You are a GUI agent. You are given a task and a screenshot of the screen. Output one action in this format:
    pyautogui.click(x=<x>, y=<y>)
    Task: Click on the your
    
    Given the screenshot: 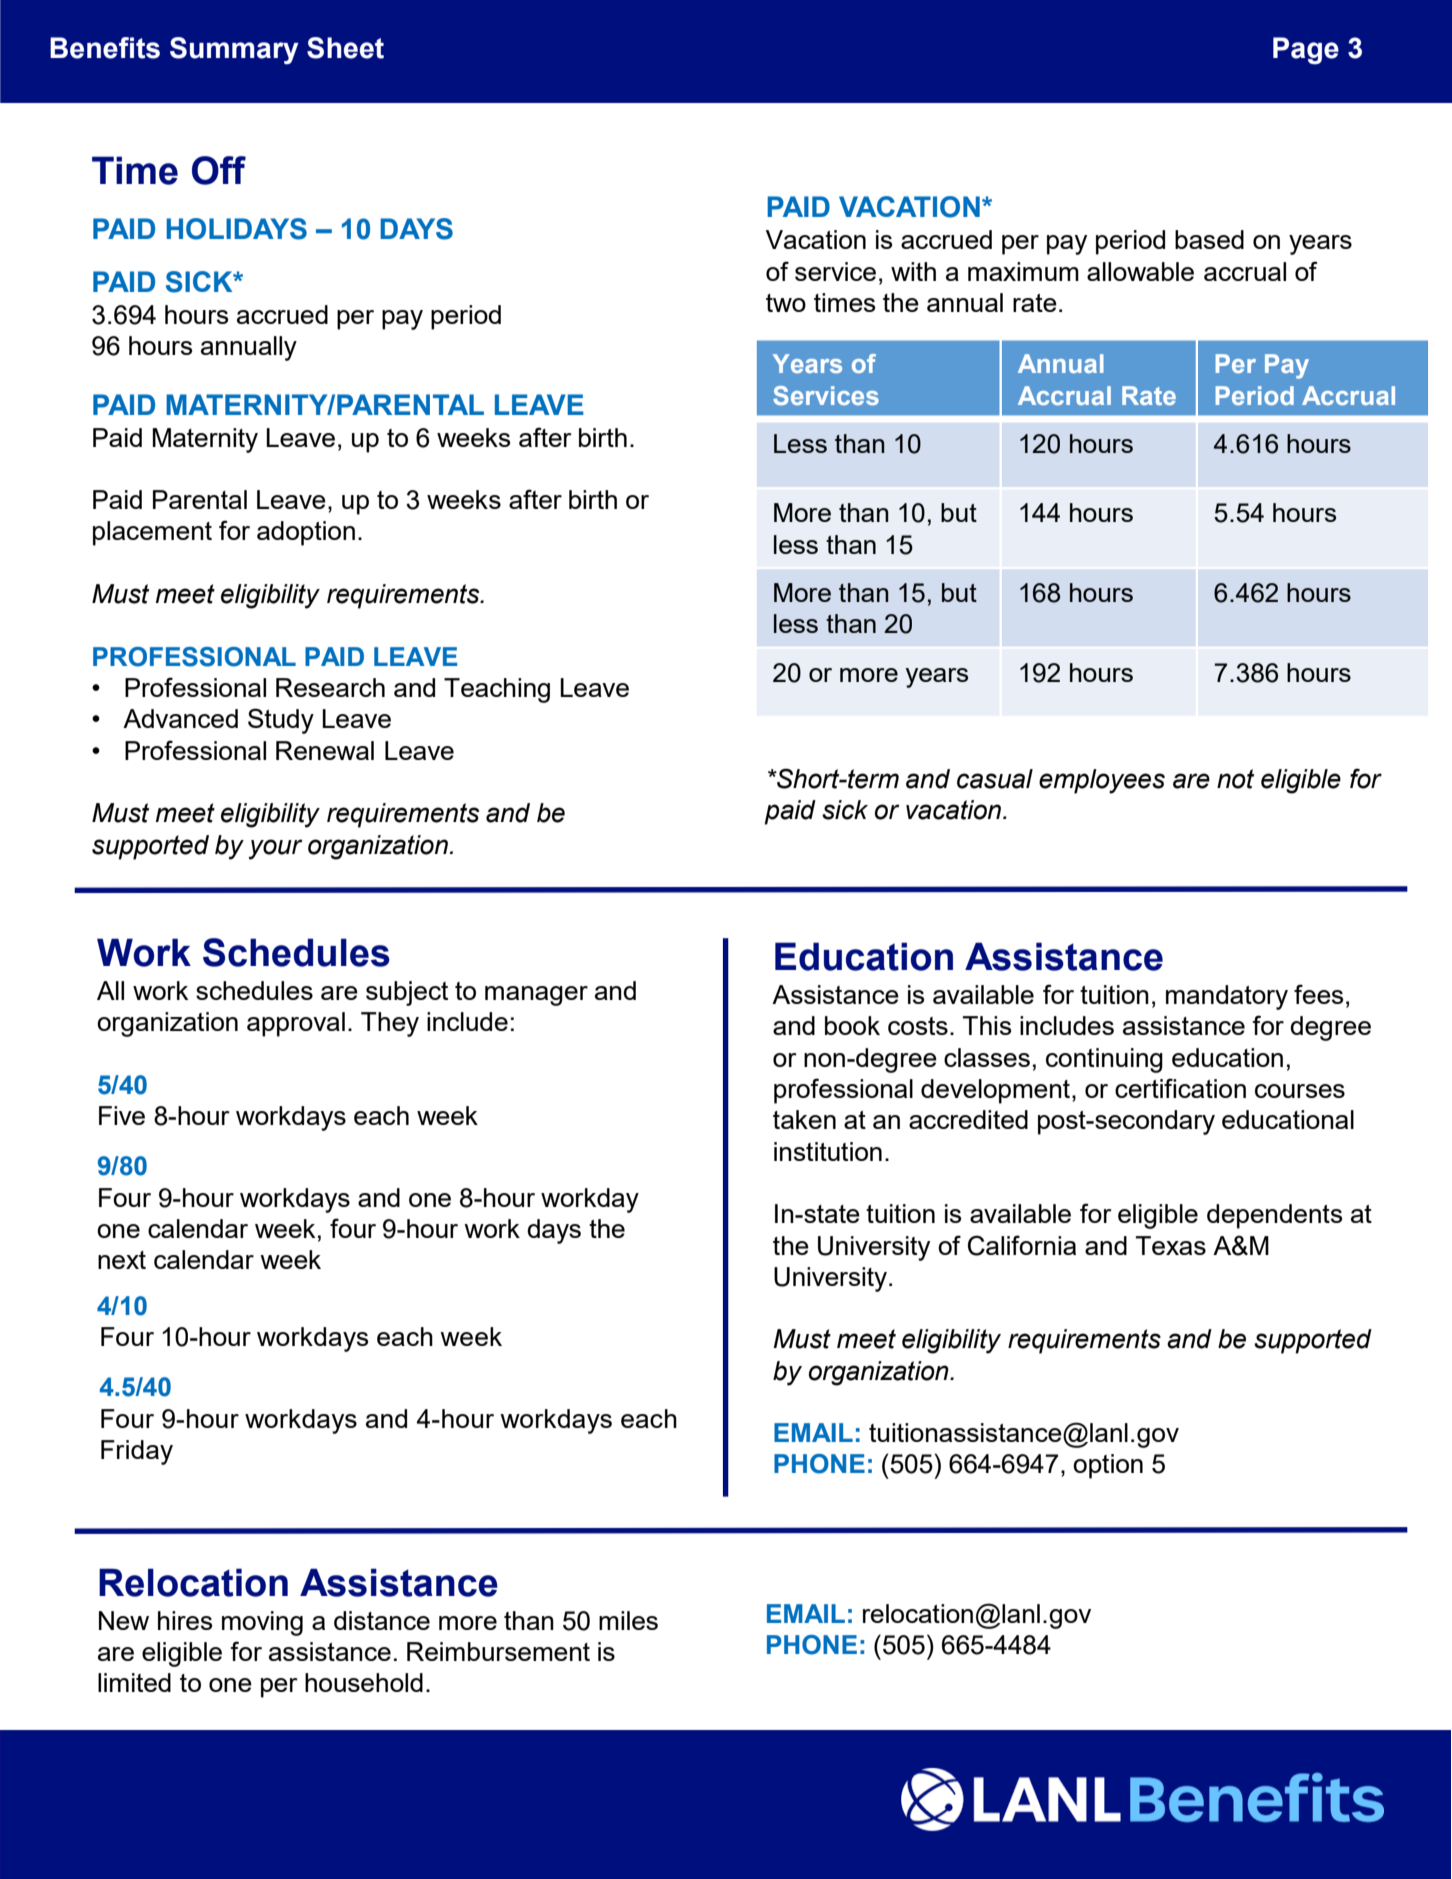 What is the action you would take?
    pyautogui.click(x=276, y=849)
